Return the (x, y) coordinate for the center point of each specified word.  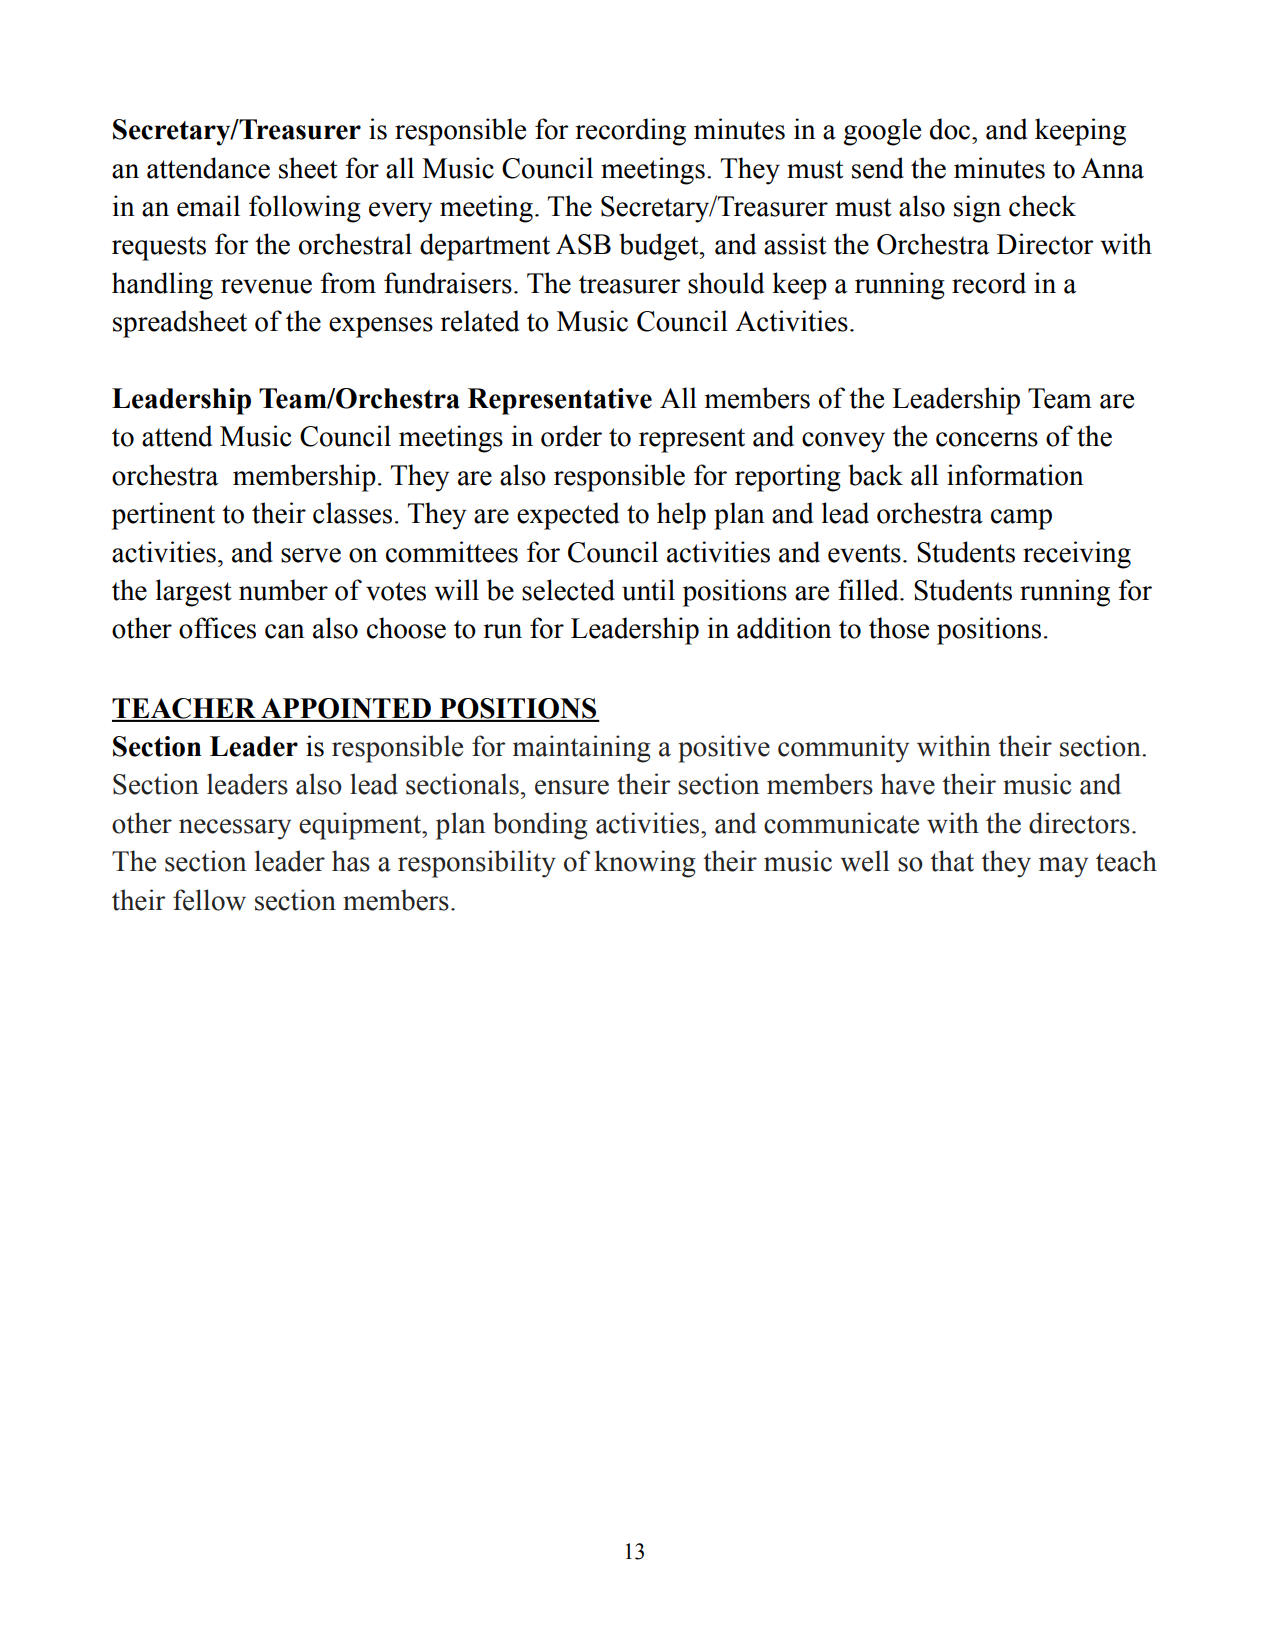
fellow (209, 900)
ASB (583, 244)
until (648, 590)
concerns (987, 439)
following (305, 209)
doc (951, 129)
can (285, 631)
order (571, 436)
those (899, 628)
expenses (381, 327)
